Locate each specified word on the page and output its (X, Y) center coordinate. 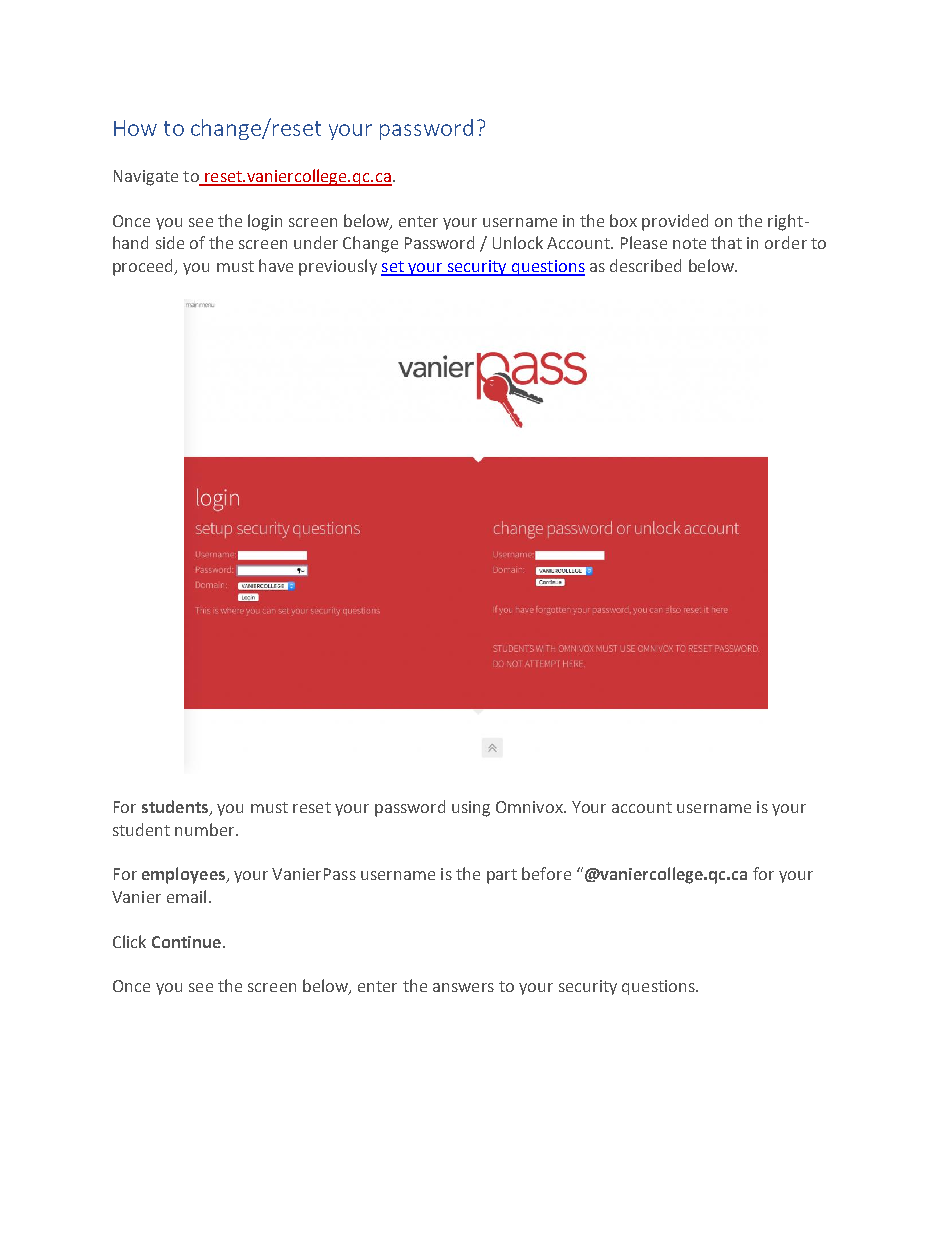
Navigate (146, 178)
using (471, 809)
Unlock (518, 242)
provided (675, 222)
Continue (188, 942)
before (546, 873)
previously (338, 267)
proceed (144, 267)
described (645, 265)
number (206, 829)
